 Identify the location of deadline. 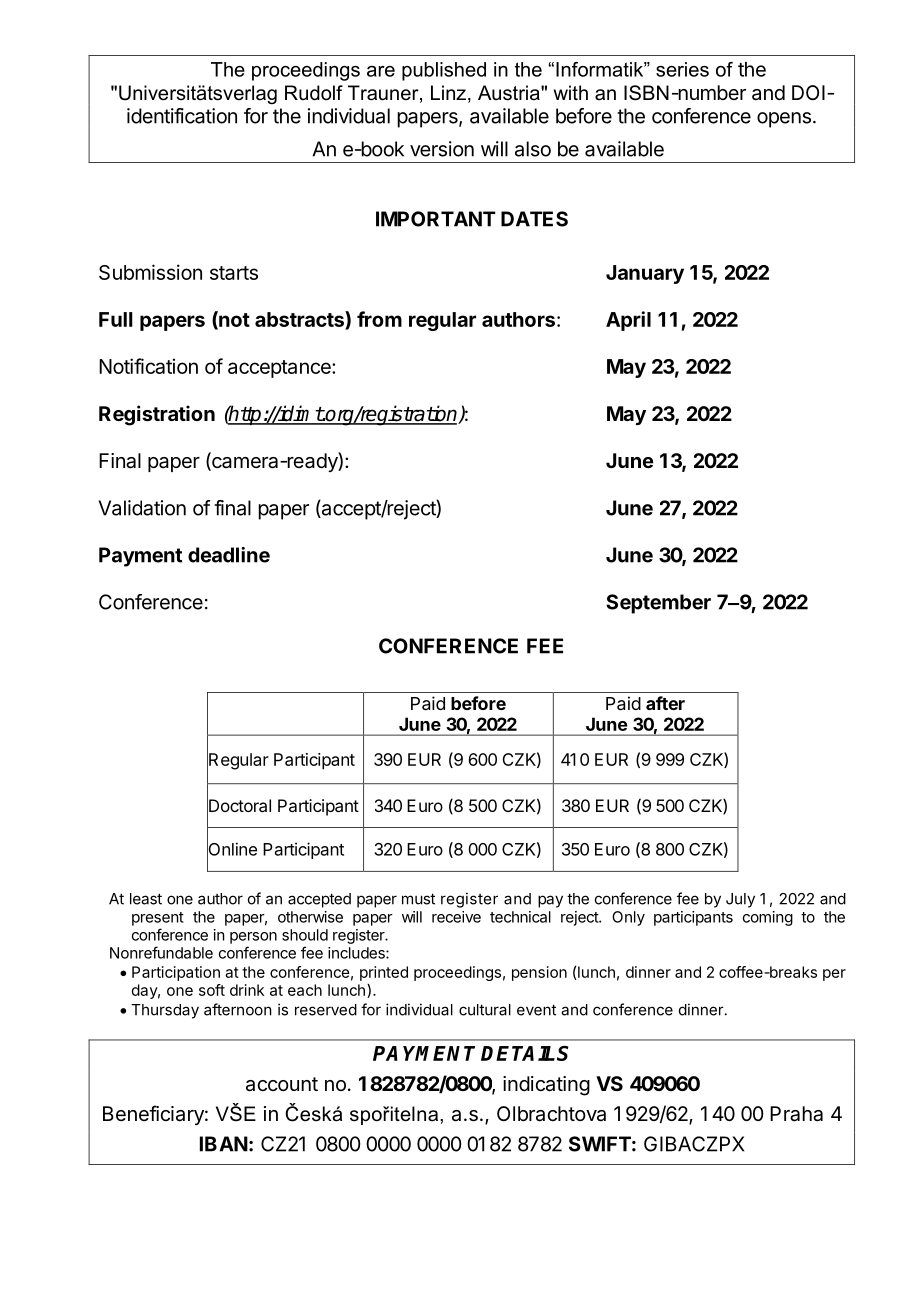
(229, 555).
